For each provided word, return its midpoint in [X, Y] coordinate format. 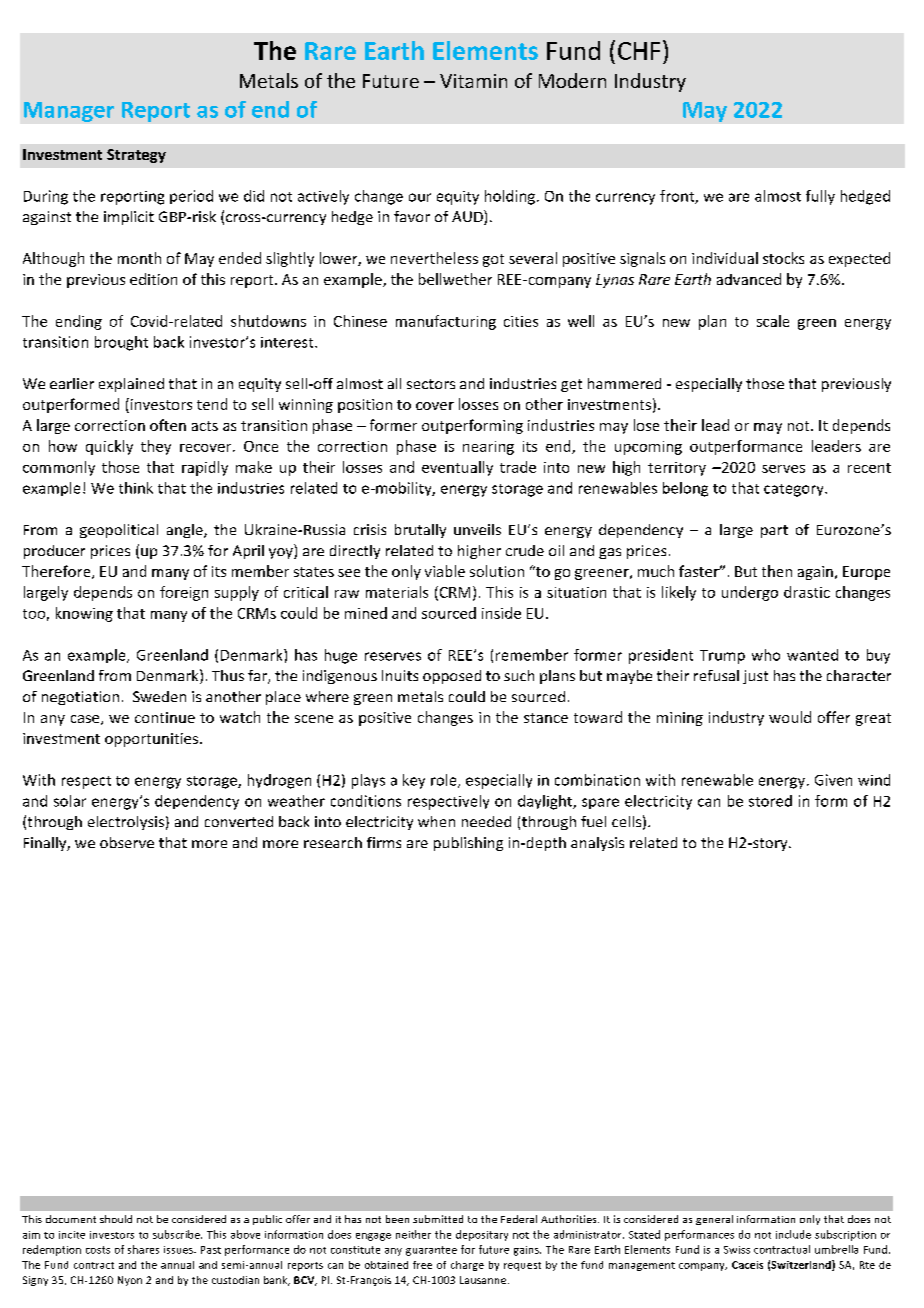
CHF [639, 51]
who [766, 655]
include [793, 1234]
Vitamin [473, 81]
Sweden [159, 696]
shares [143, 1249]
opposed [452, 677]
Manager [69, 112]
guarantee [431, 1251]
